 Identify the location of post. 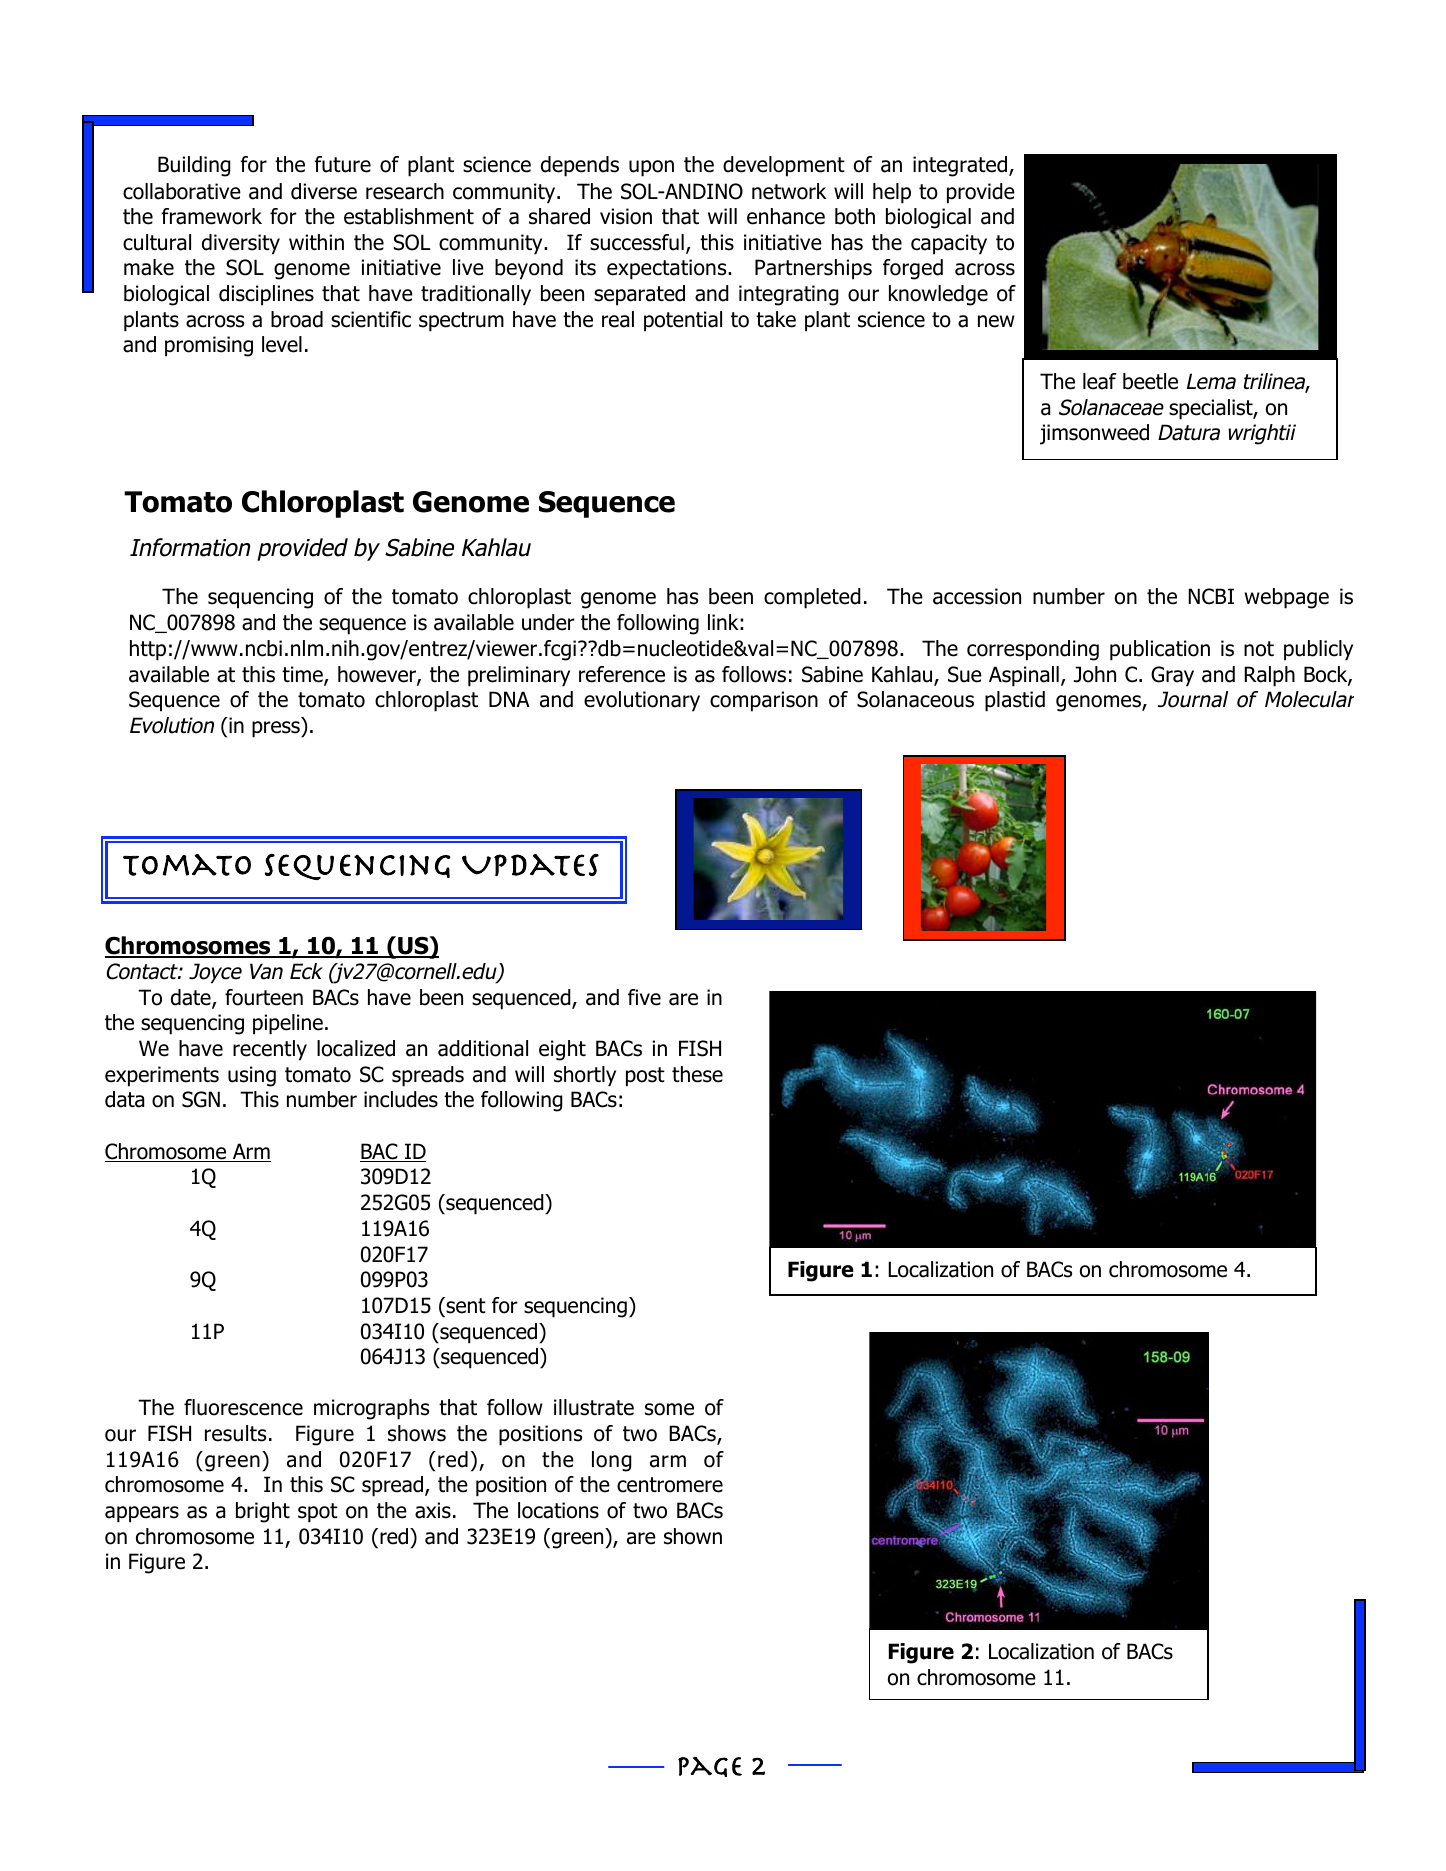
(645, 1077).
